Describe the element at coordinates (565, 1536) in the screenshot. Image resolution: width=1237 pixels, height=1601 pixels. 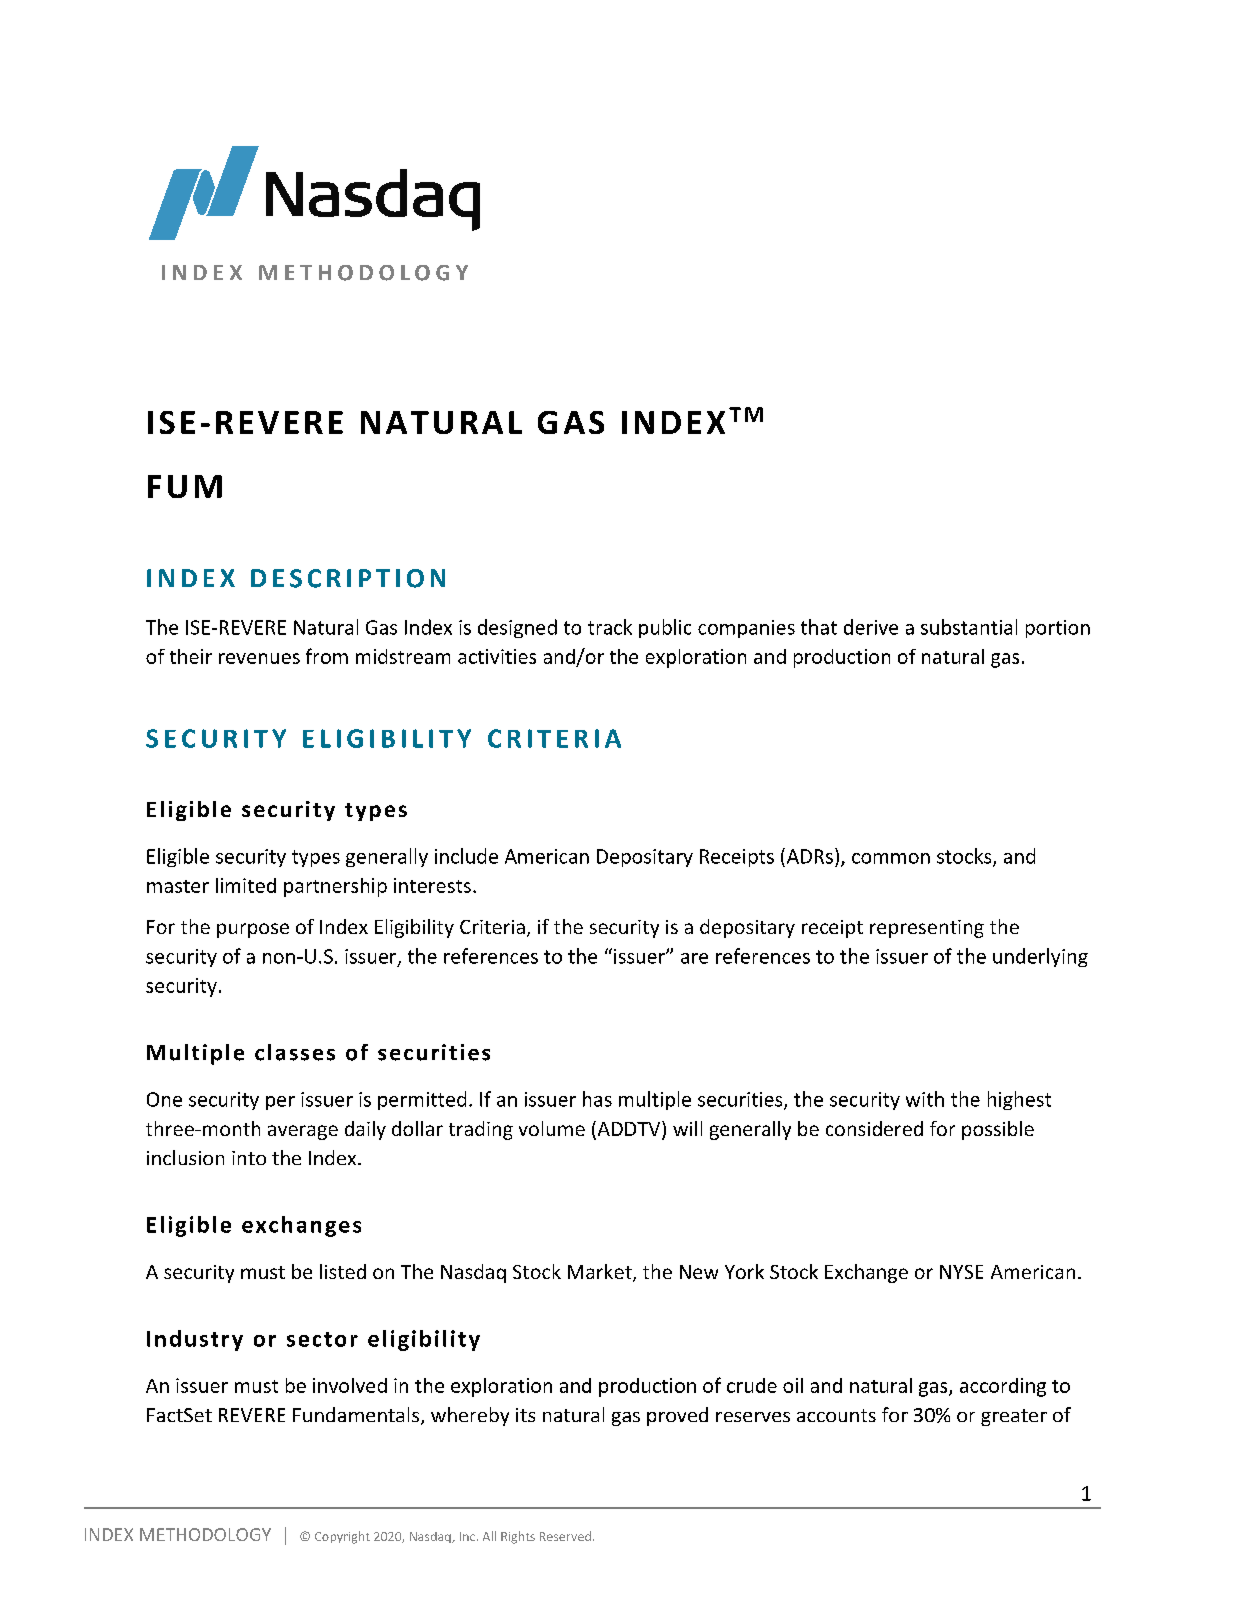
I see `Reserved` at that location.
